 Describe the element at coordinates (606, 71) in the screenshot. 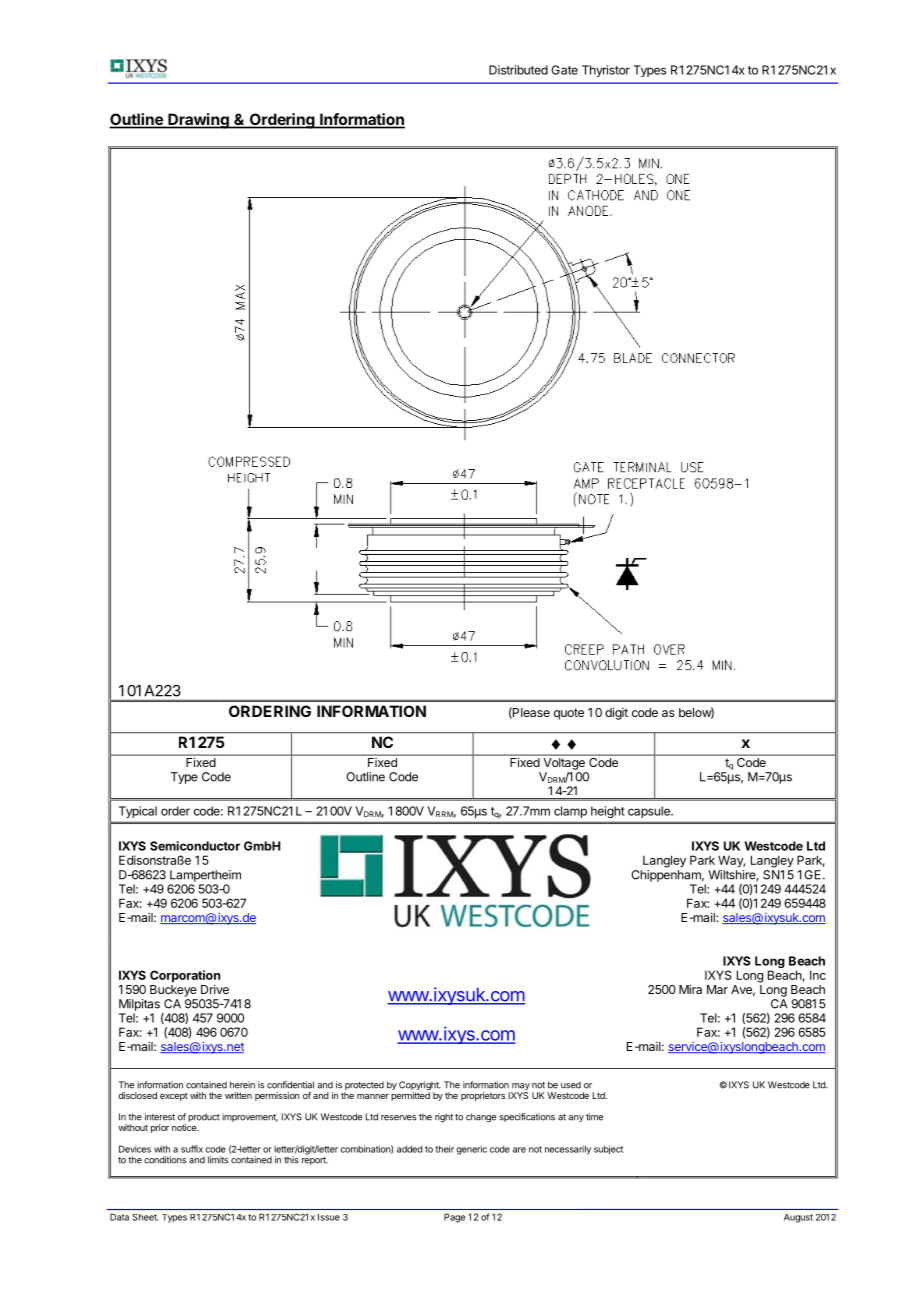

I see `Thyristor` at that location.
